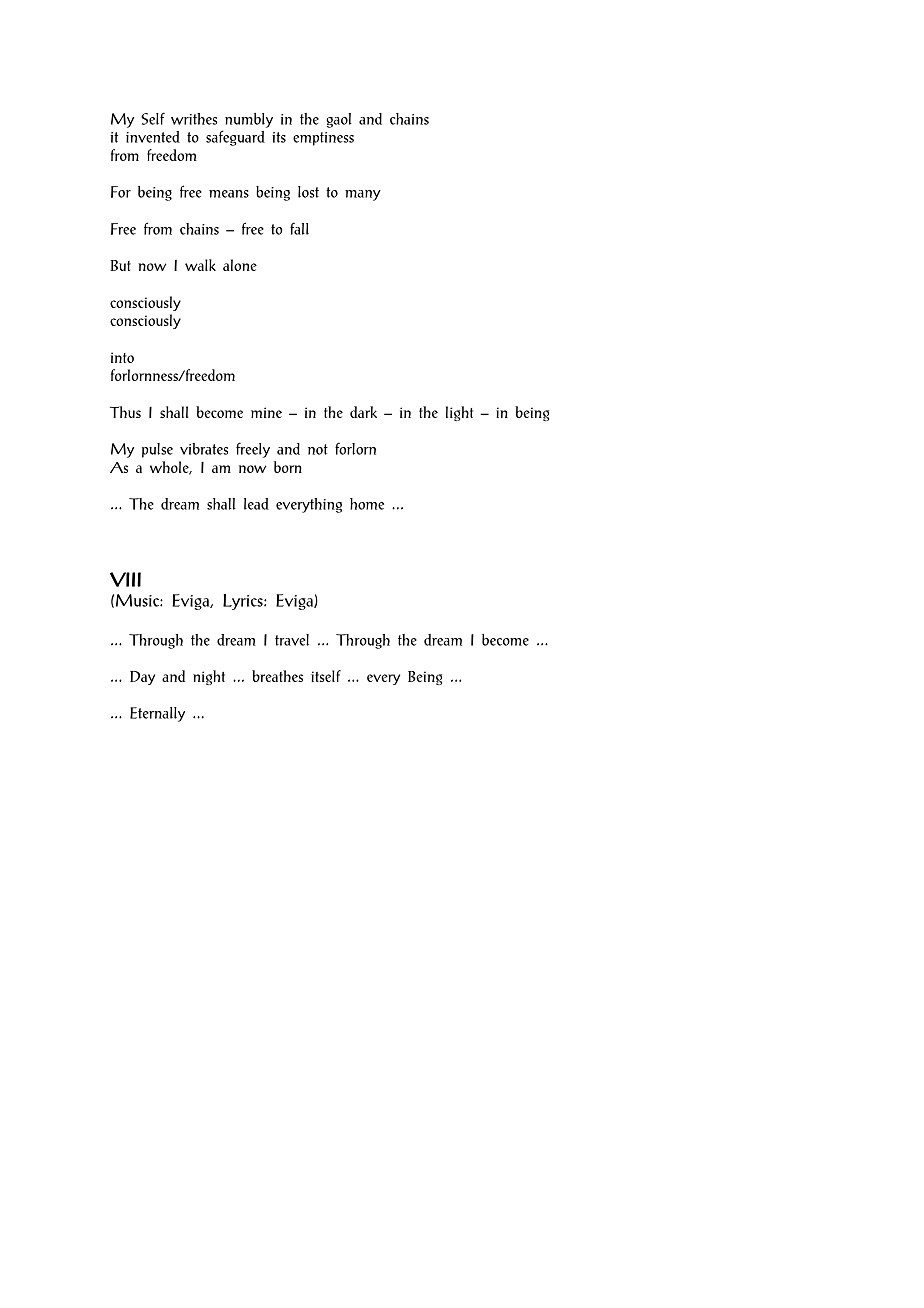 This document has width=924, height=1308. What do you see at coordinates (367, 504) in the document?
I see `home` at bounding box center [367, 504].
